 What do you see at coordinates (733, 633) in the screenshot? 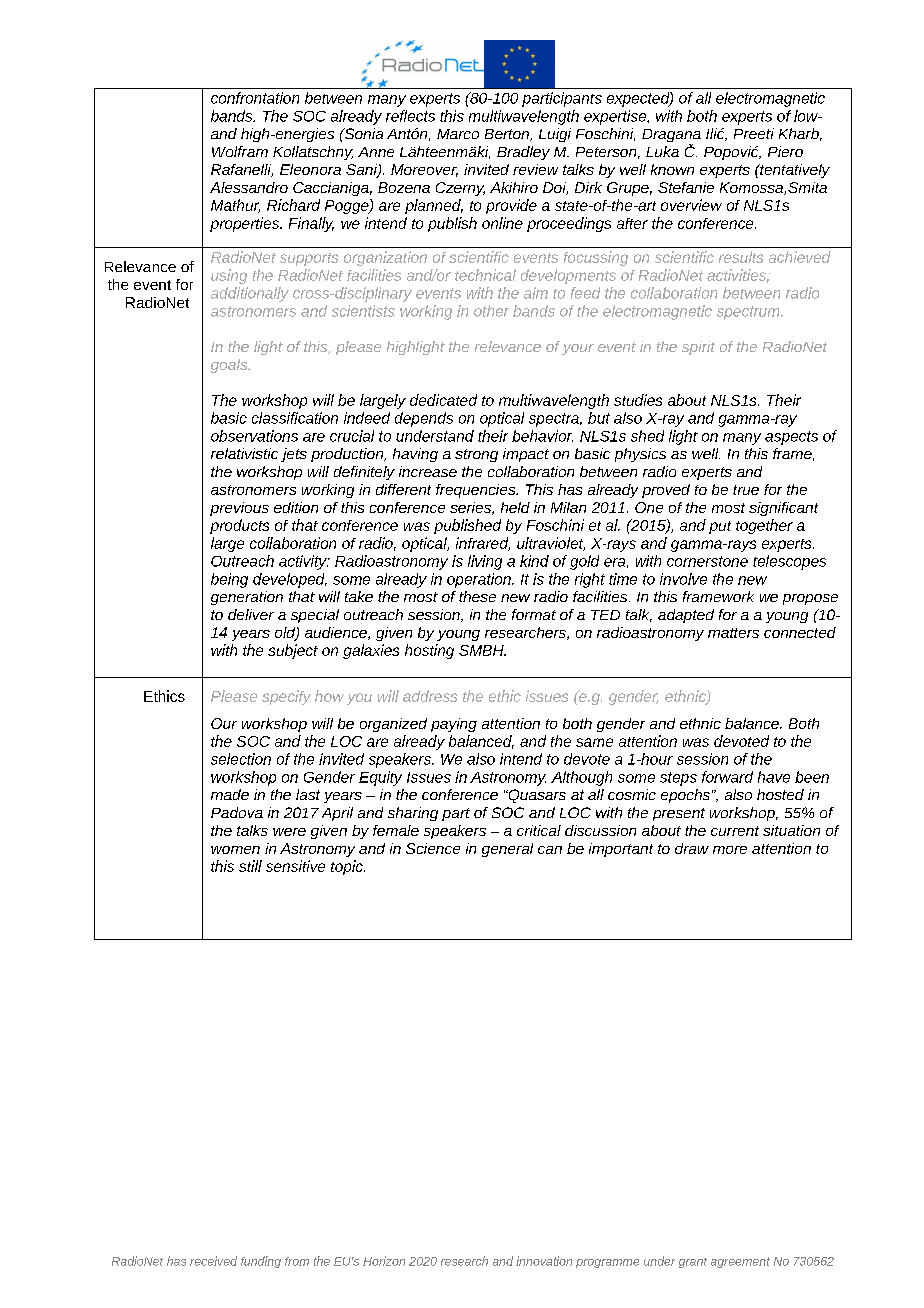
I see `matters` at bounding box center [733, 633].
